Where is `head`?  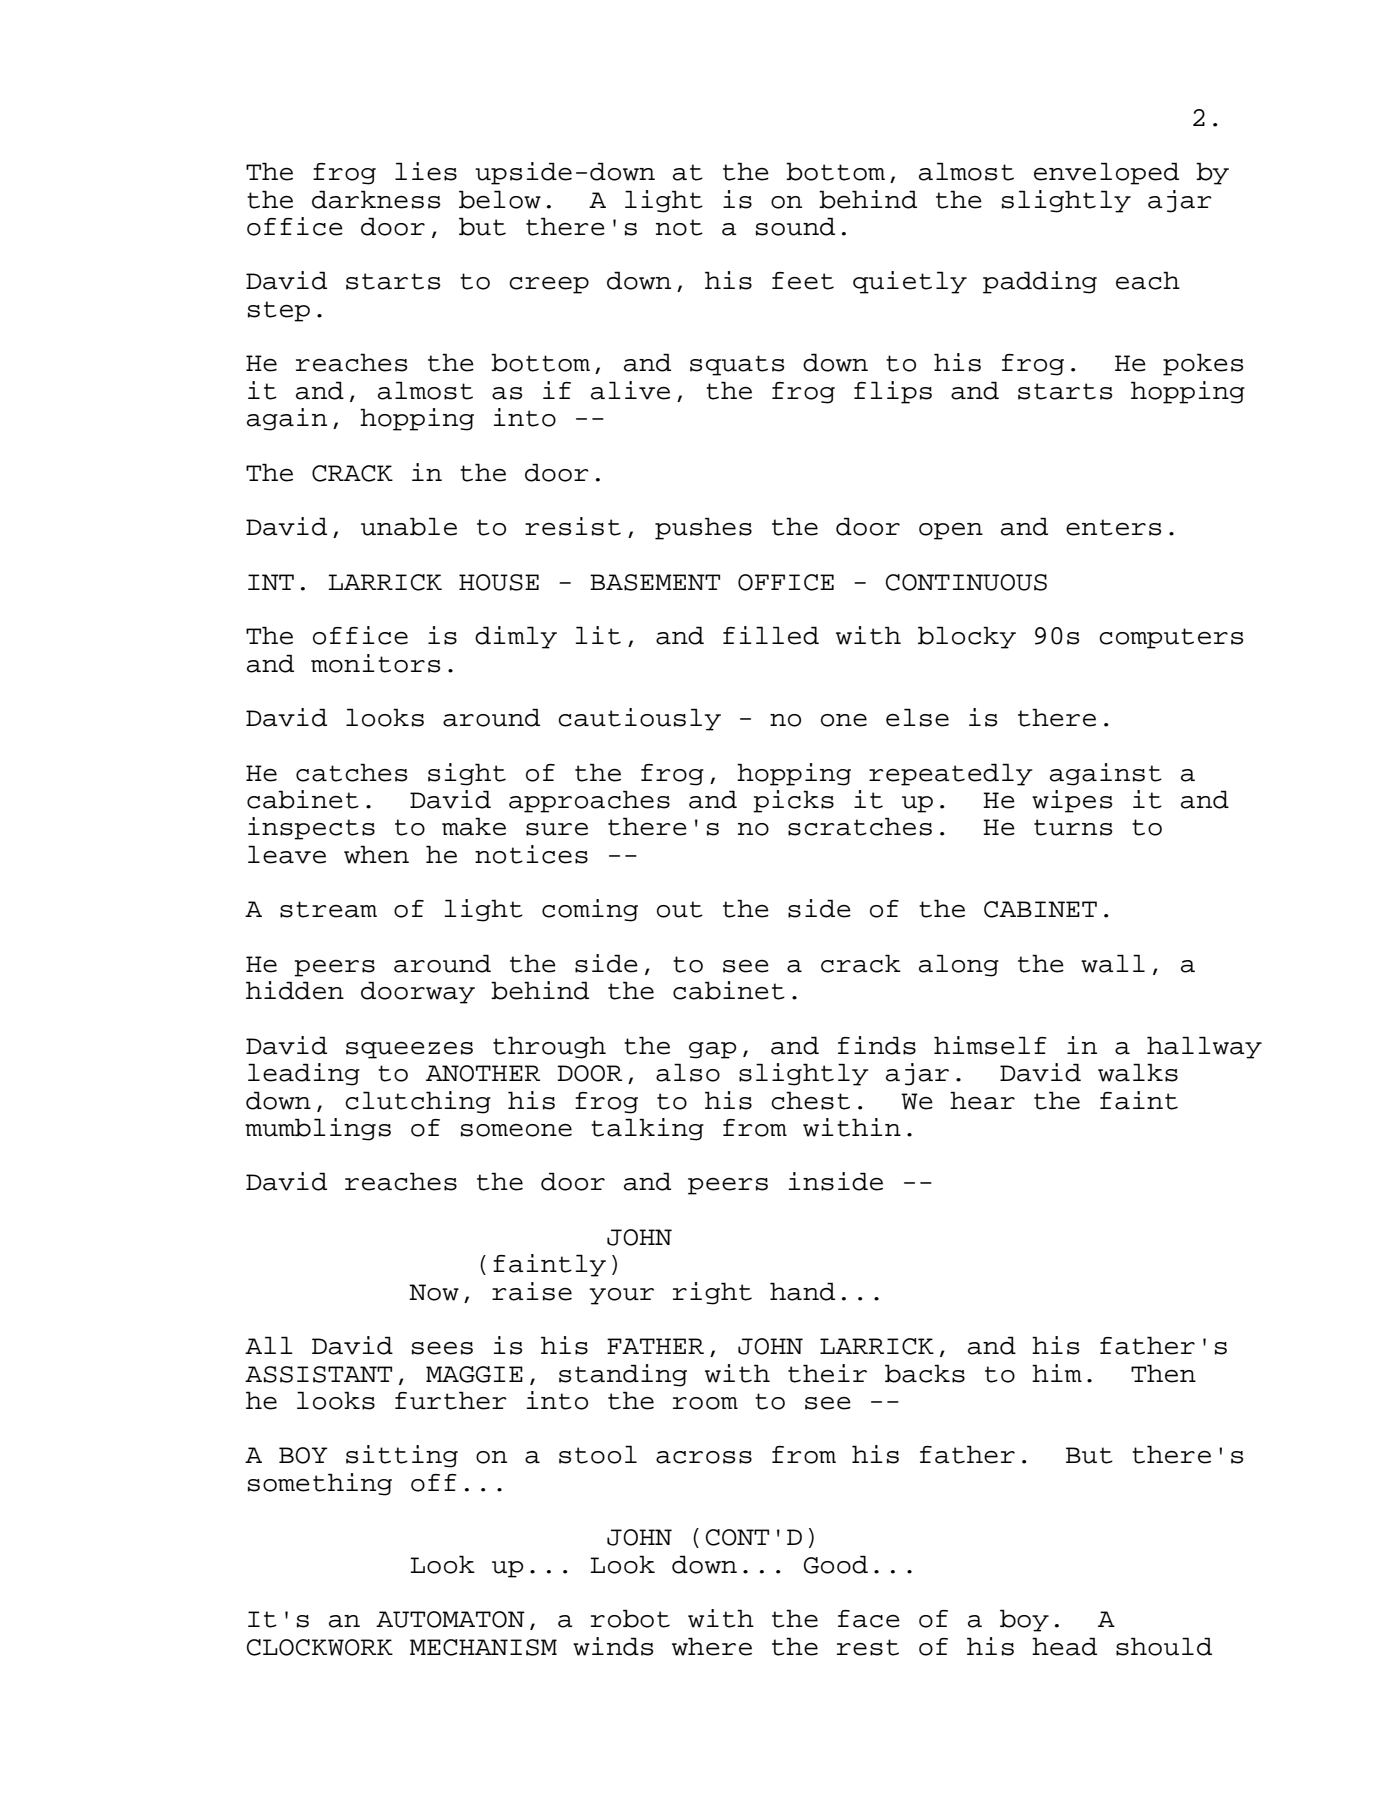 head is located at coordinates (1064, 1646).
